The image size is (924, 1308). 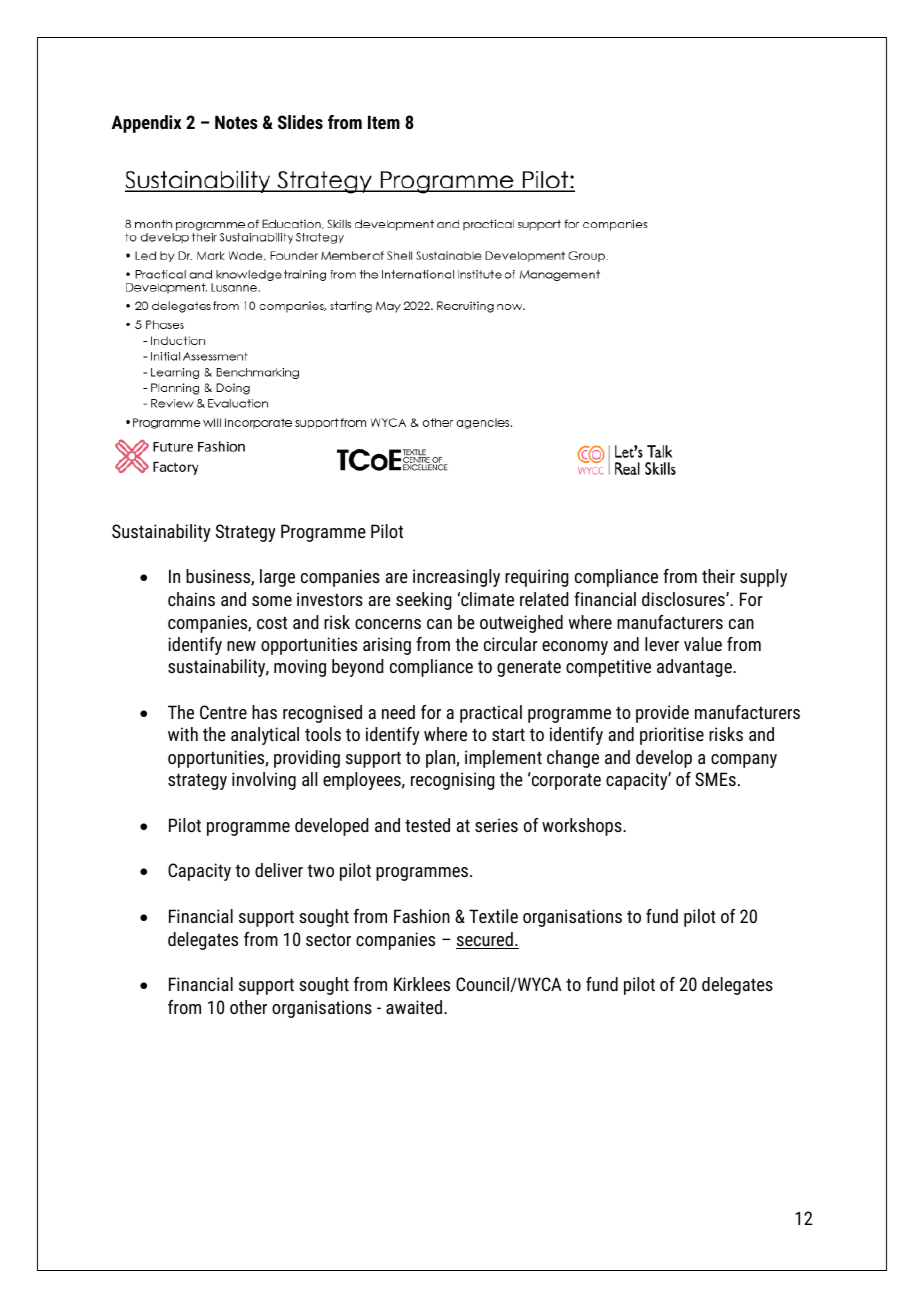 What do you see at coordinates (300, 122) in the page?
I see `Slides` at bounding box center [300, 122].
